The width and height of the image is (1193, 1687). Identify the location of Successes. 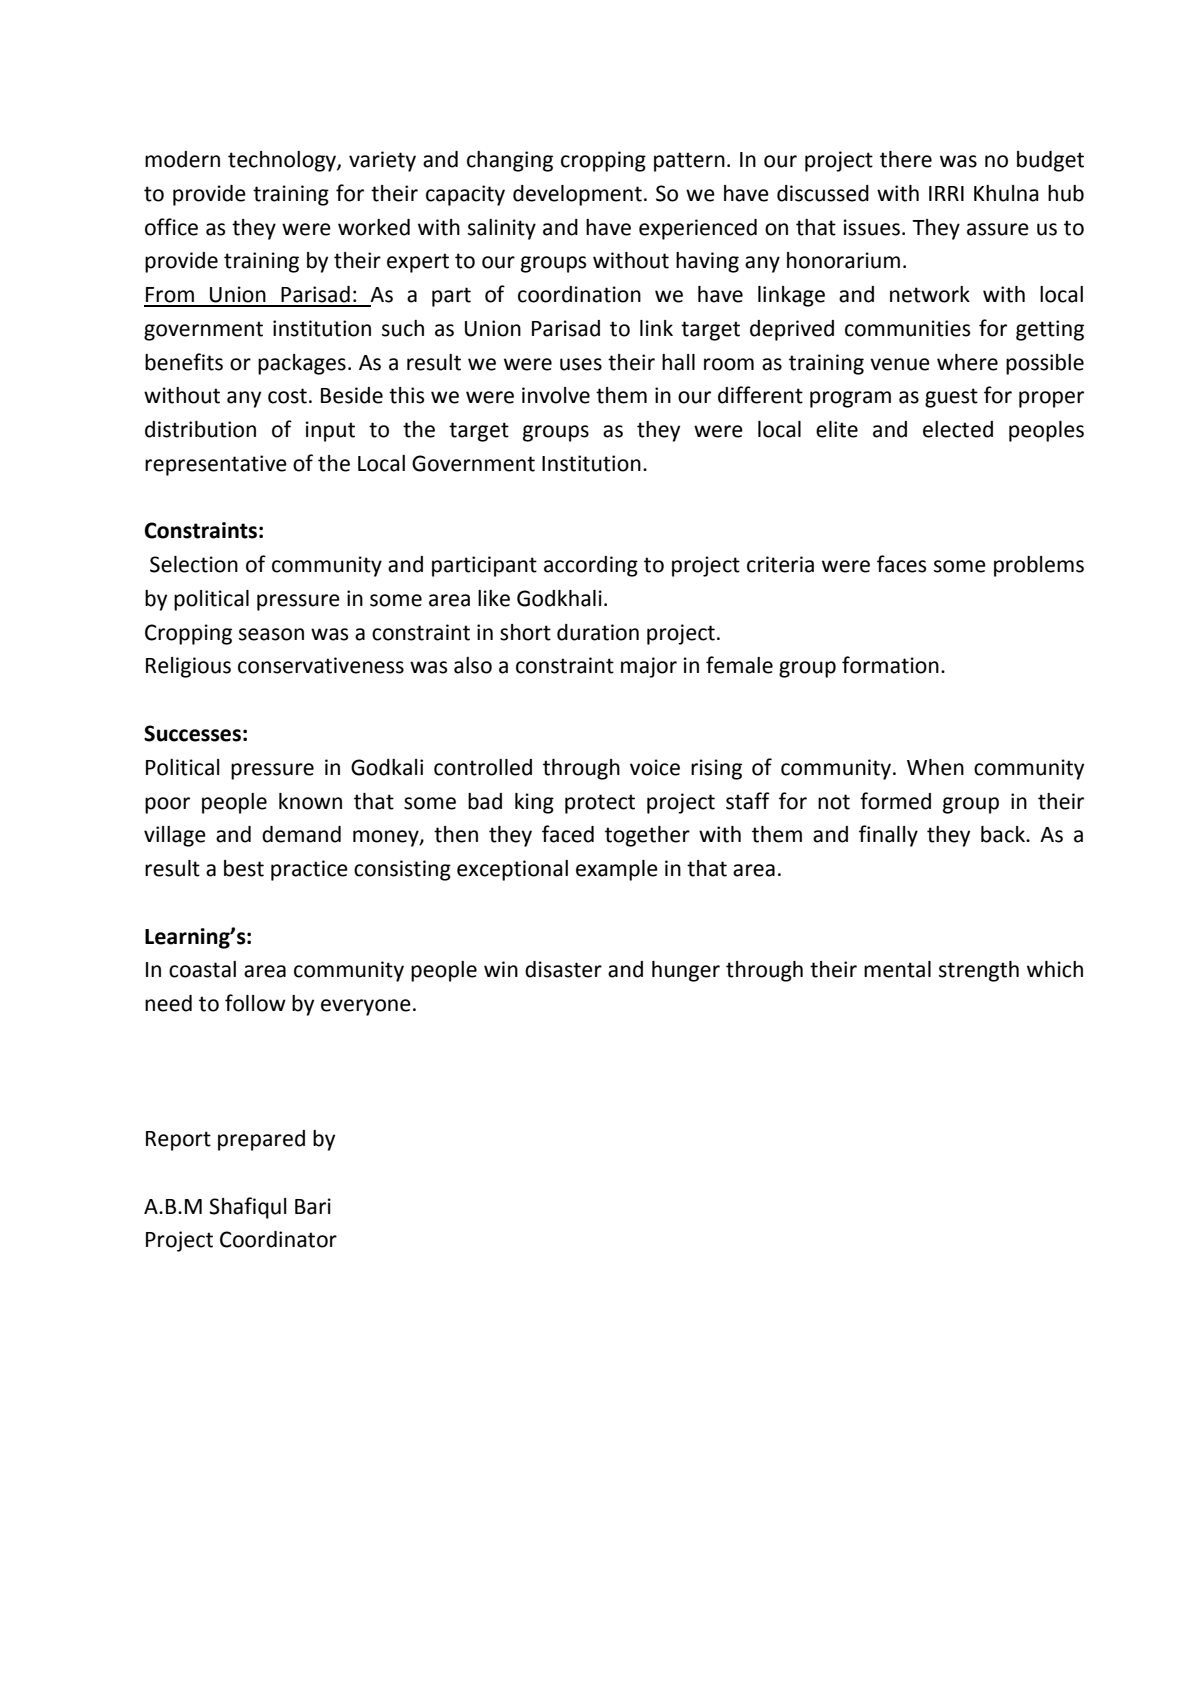
(192, 733).
